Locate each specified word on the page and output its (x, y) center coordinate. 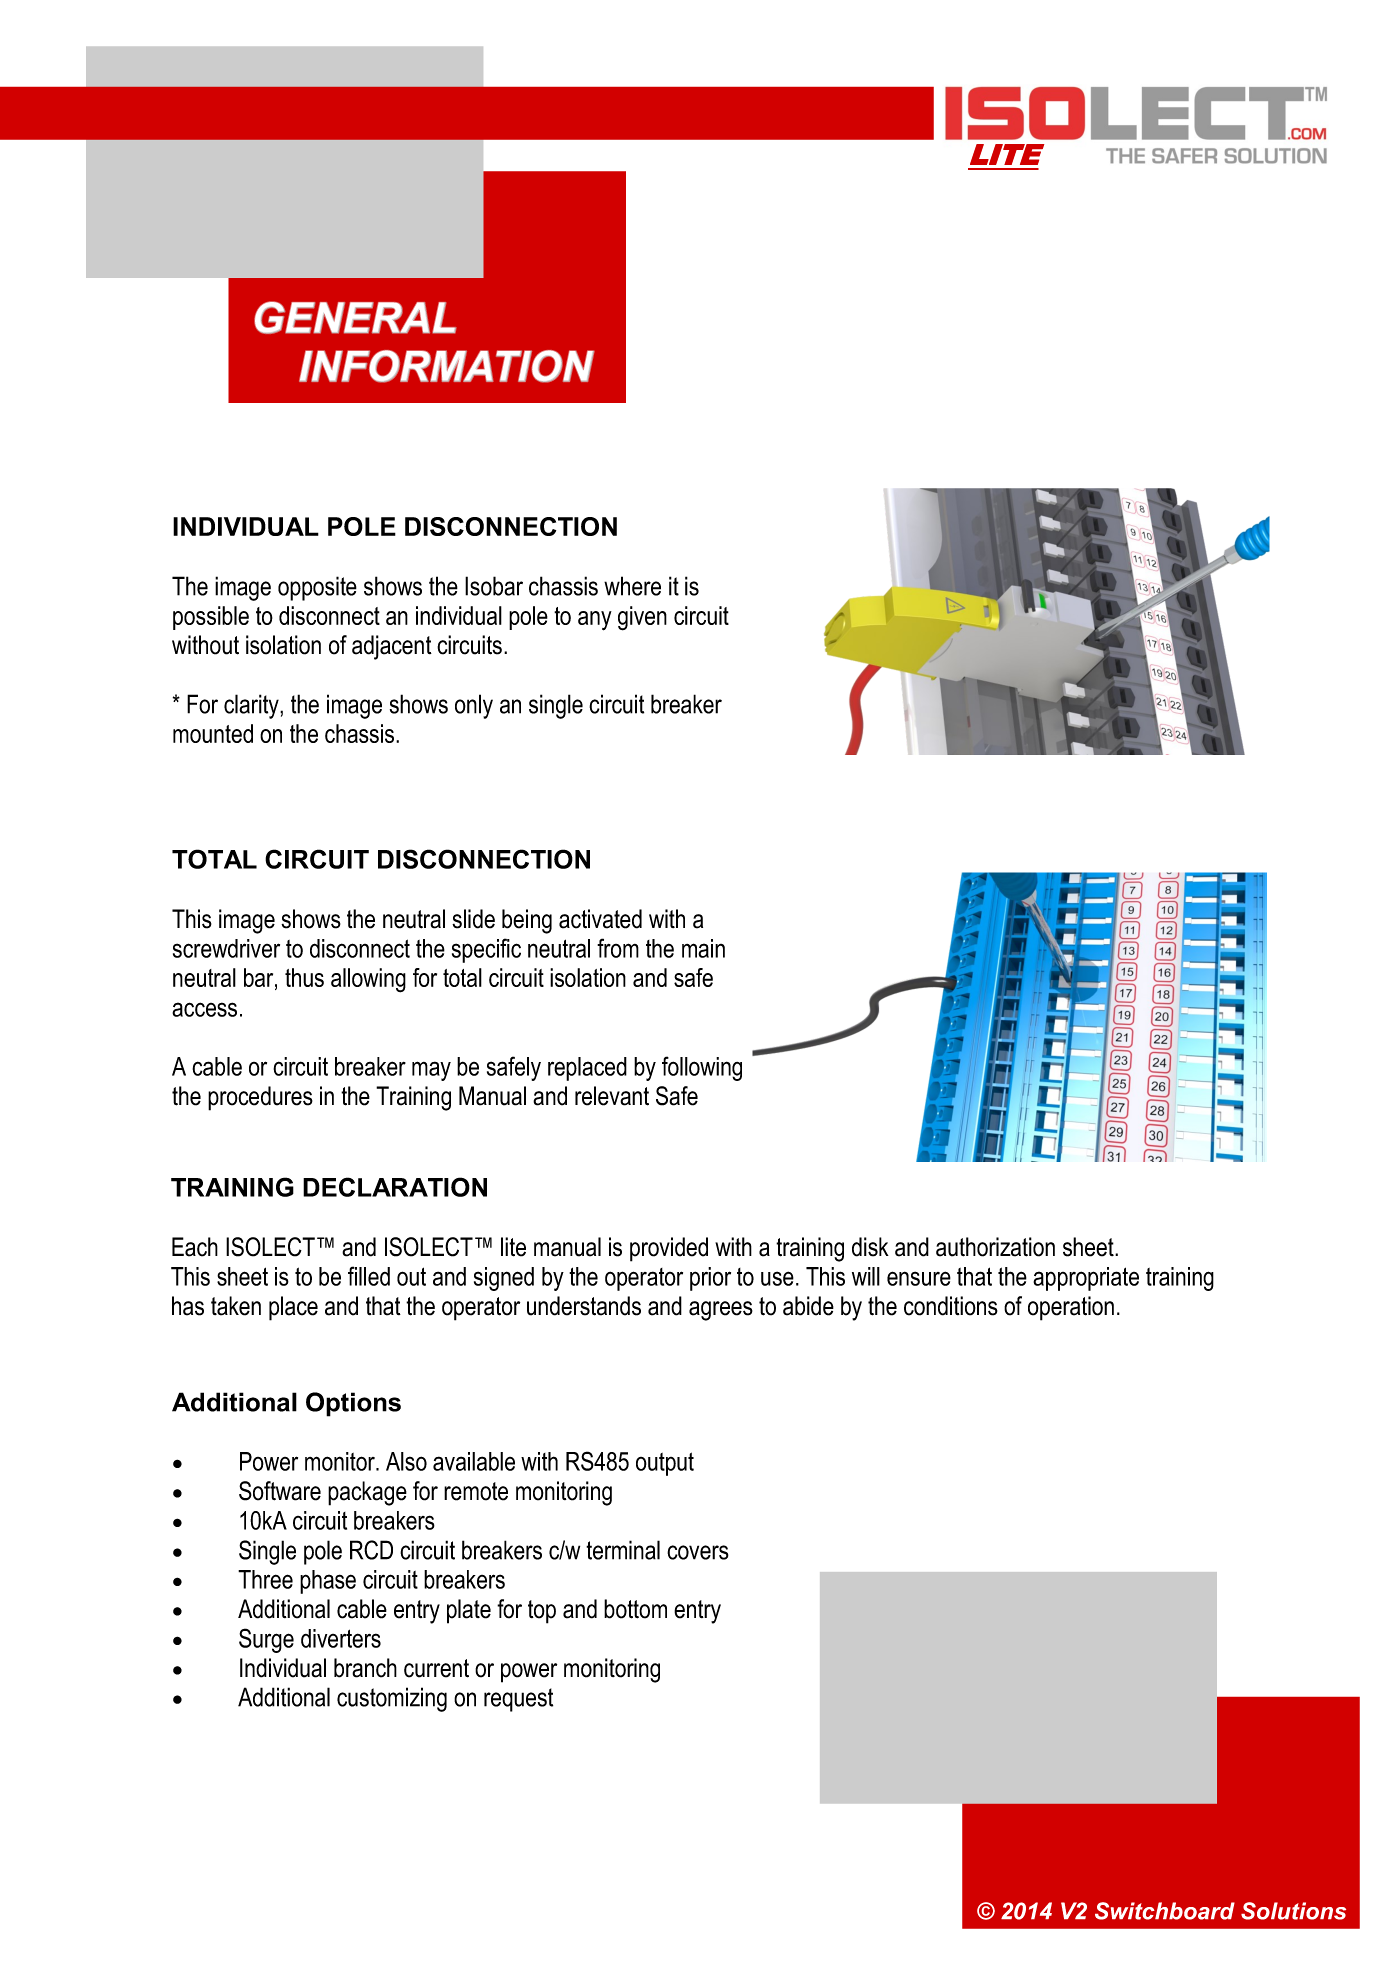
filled (369, 1276)
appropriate (1086, 1279)
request (518, 1700)
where (632, 586)
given (642, 618)
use (777, 1278)
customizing (392, 1699)
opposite (317, 588)
